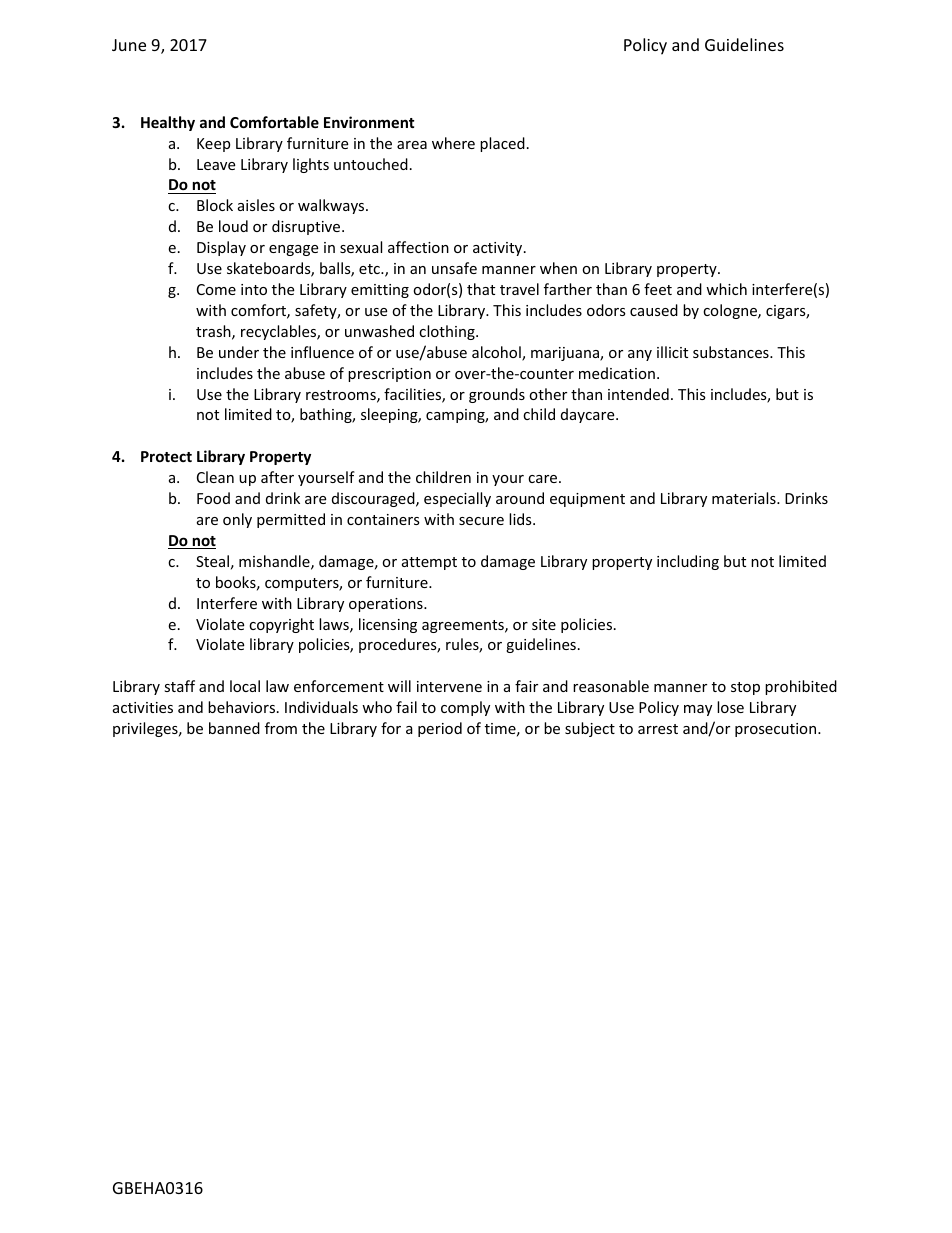 This screenshot has width=952, height=1233. Describe the element at coordinates (502, 144) in the screenshot. I see `placed` at that location.
